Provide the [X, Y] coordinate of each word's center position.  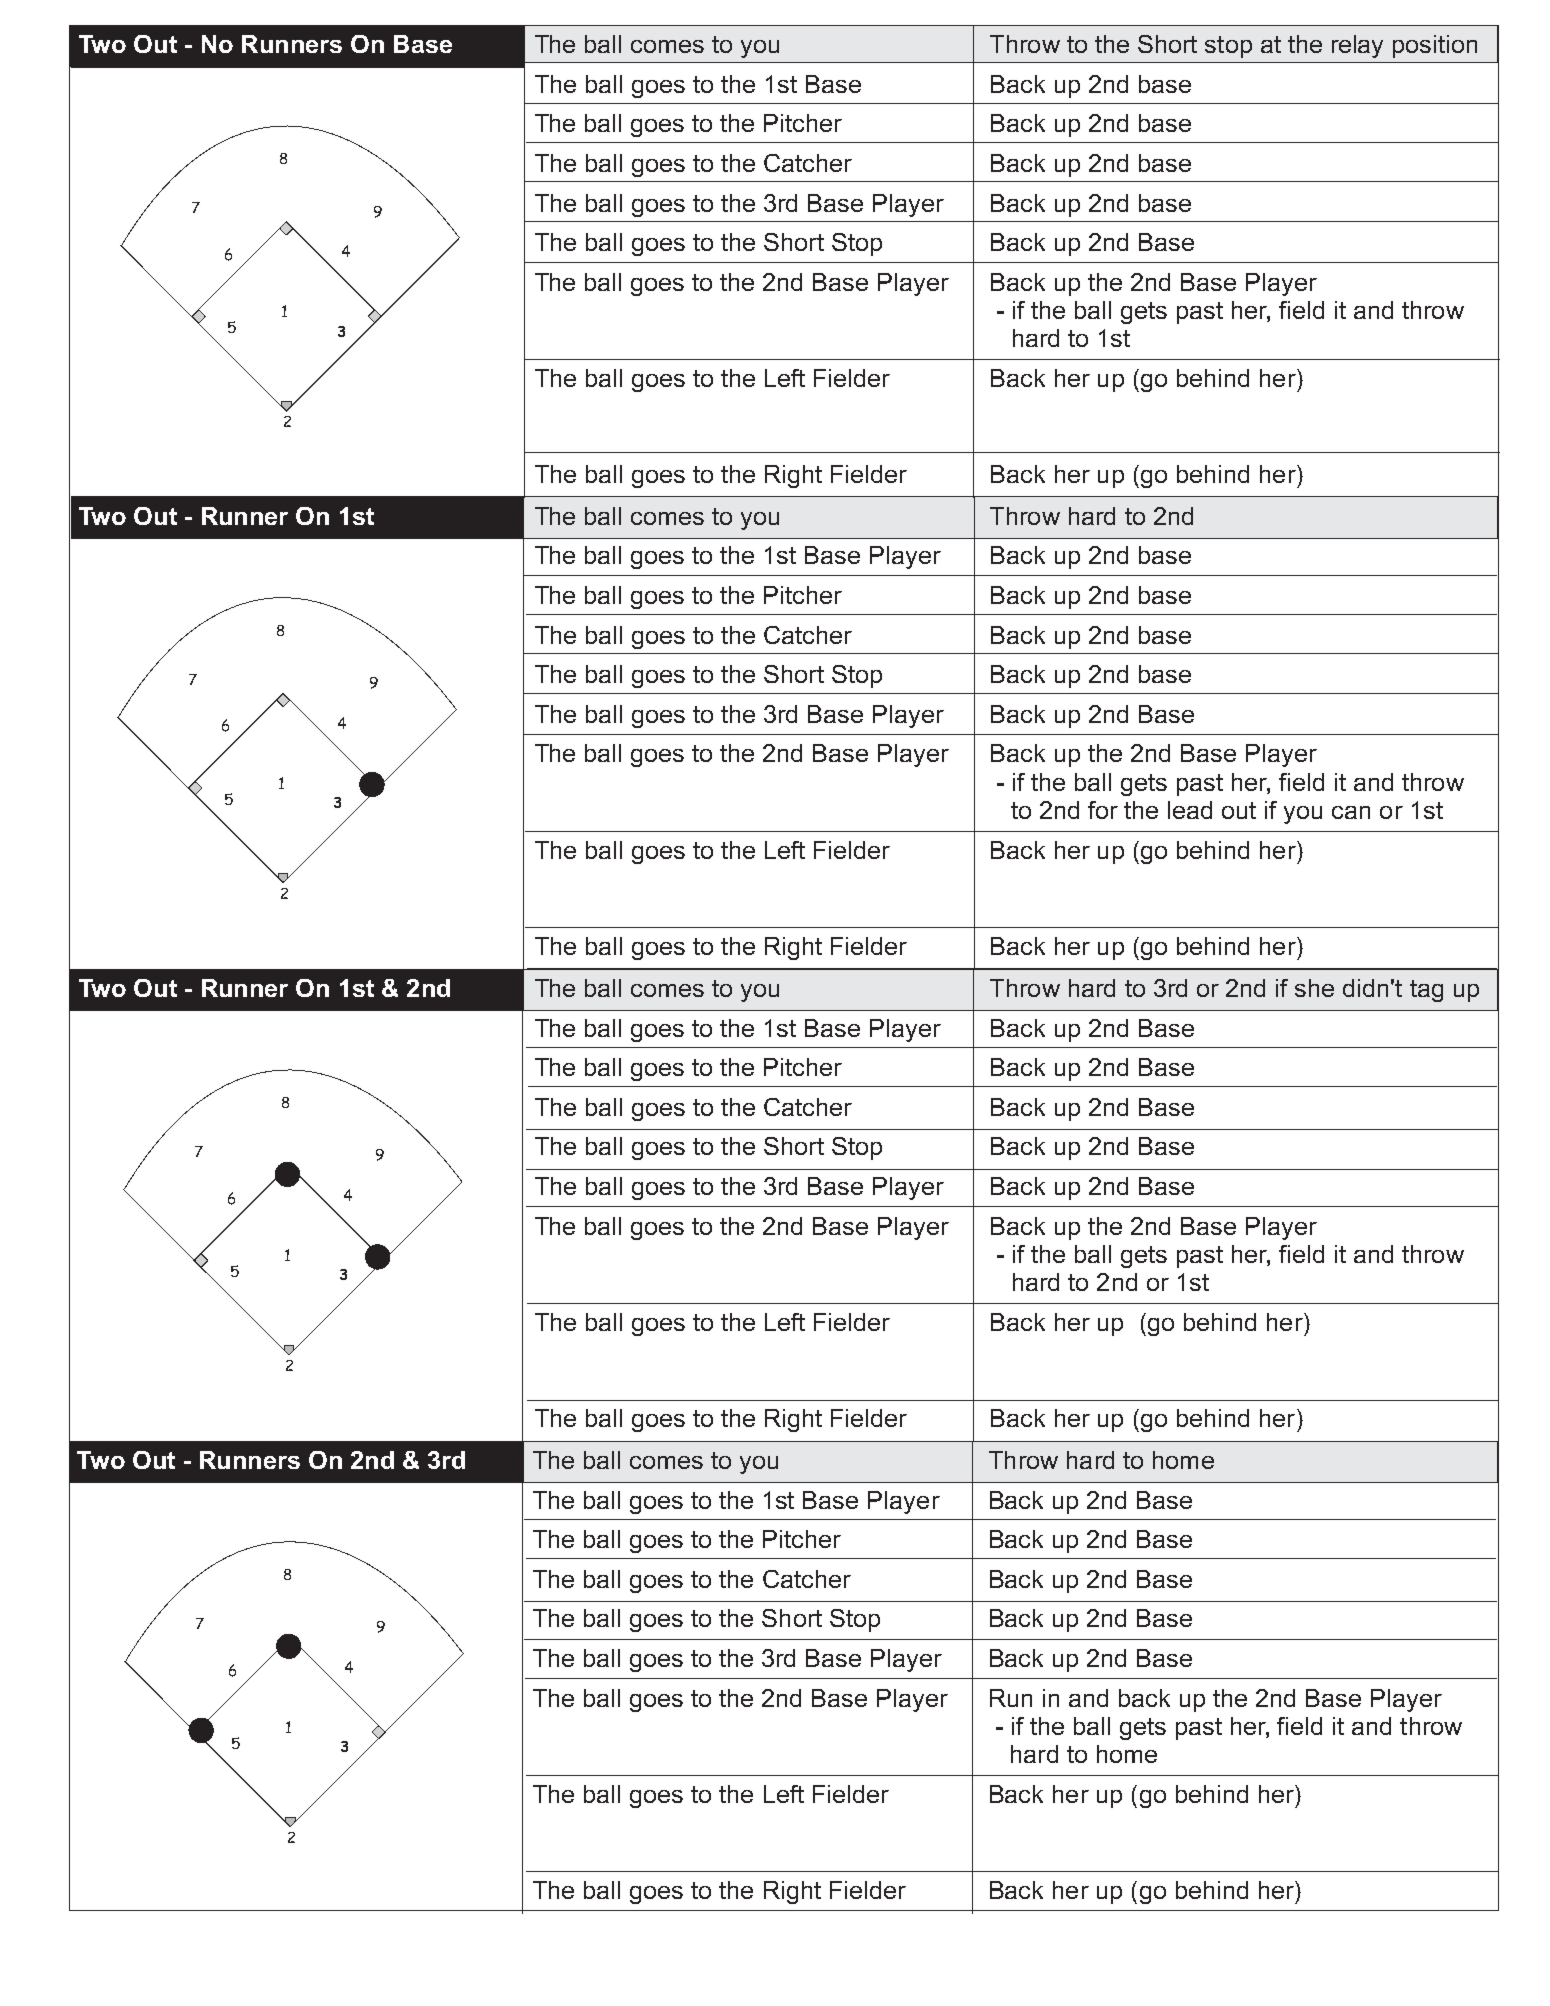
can [1351, 812]
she [1314, 988]
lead [1190, 810]
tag [1426, 991]
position [1435, 46]
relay [1357, 46]
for [1103, 810]
